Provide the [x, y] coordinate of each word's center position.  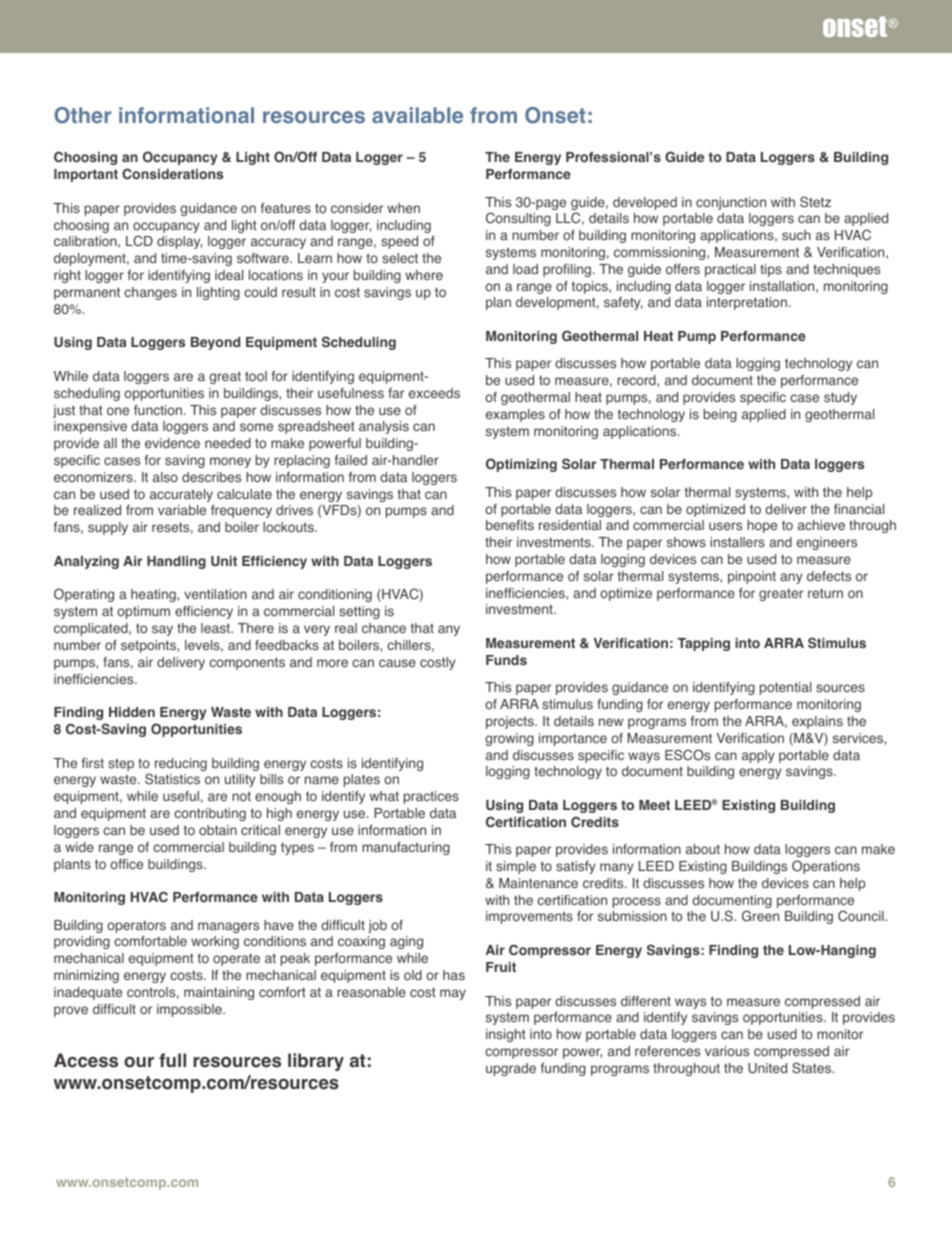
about [703, 849]
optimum [143, 612]
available [417, 115]
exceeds [434, 393]
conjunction [731, 203]
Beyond [215, 343]
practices [431, 797]
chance [384, 628]
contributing [210, 814]
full [172, 1060]
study [840, 398]
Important [86, 175]
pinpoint [752, 577]
